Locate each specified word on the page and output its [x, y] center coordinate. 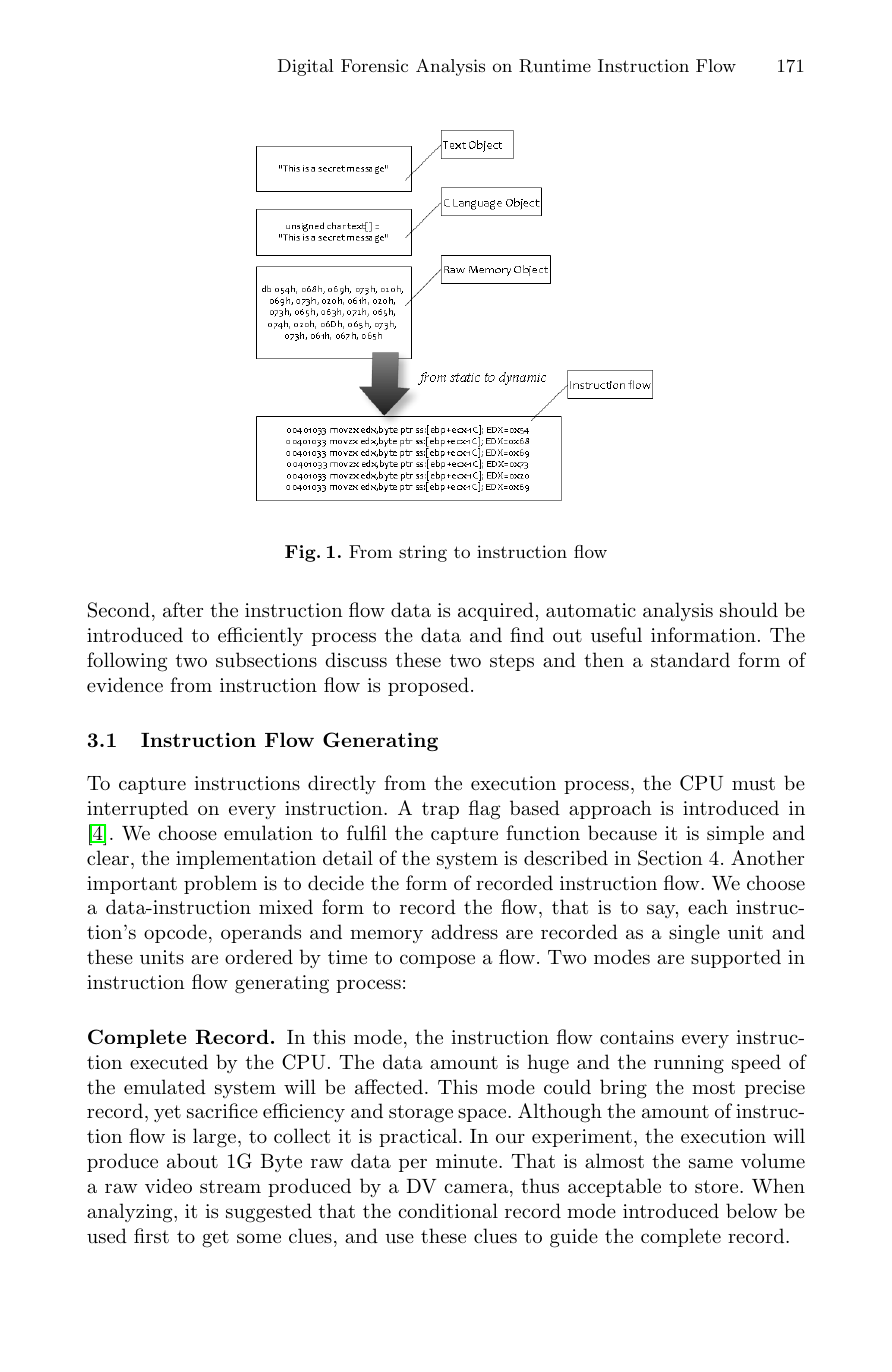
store [718, 1187]
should [749, 610]
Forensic [374, 65]
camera [477, 1188]
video [168, 1185]
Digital [306, 67]
